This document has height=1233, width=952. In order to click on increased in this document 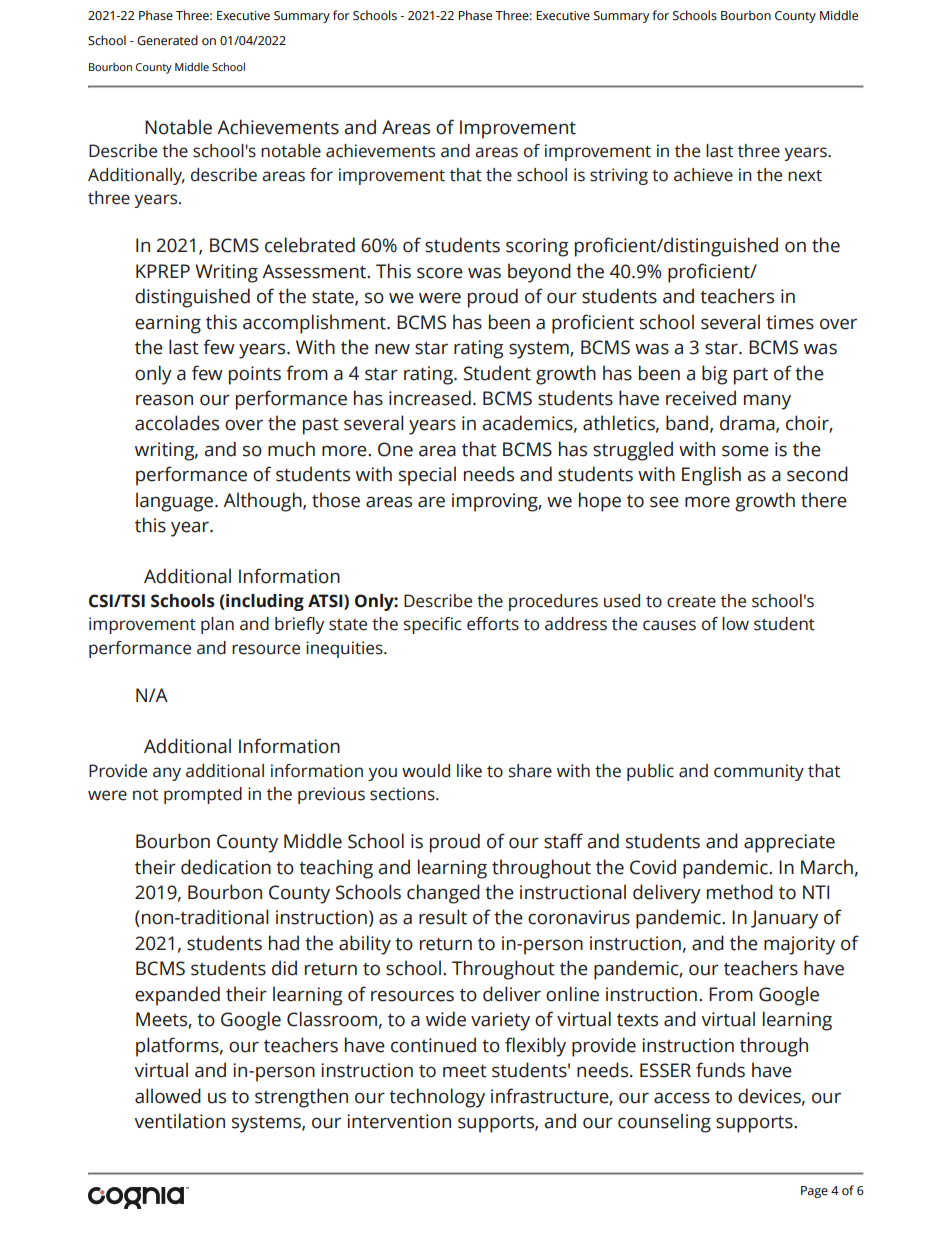, I will do `click(430, 398)`.
